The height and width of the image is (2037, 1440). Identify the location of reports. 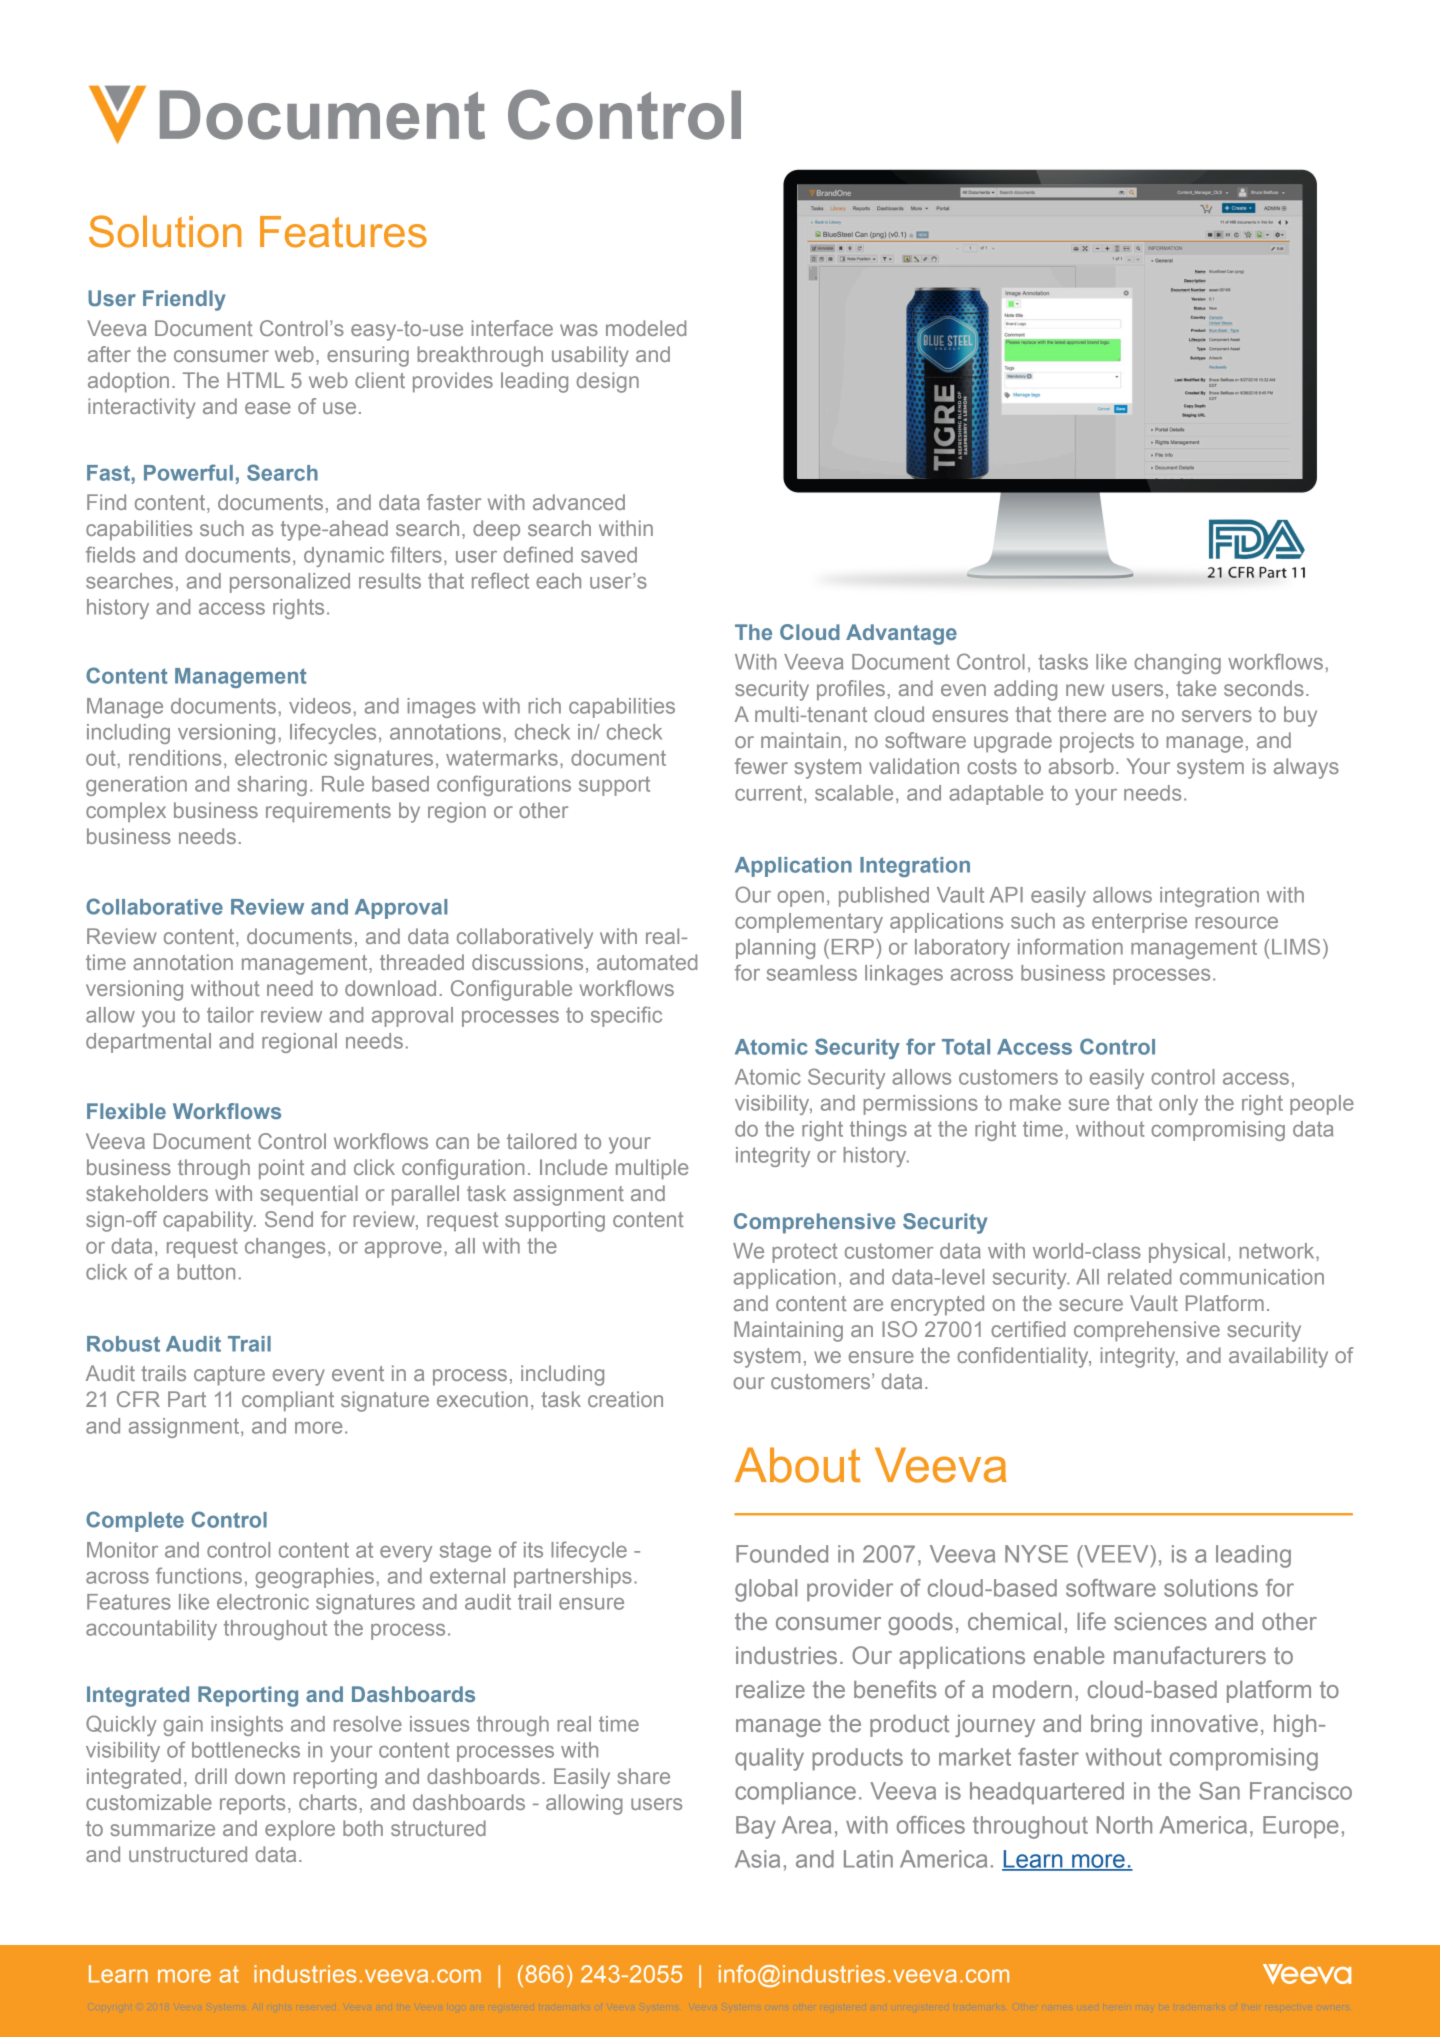
(252, 1805).
